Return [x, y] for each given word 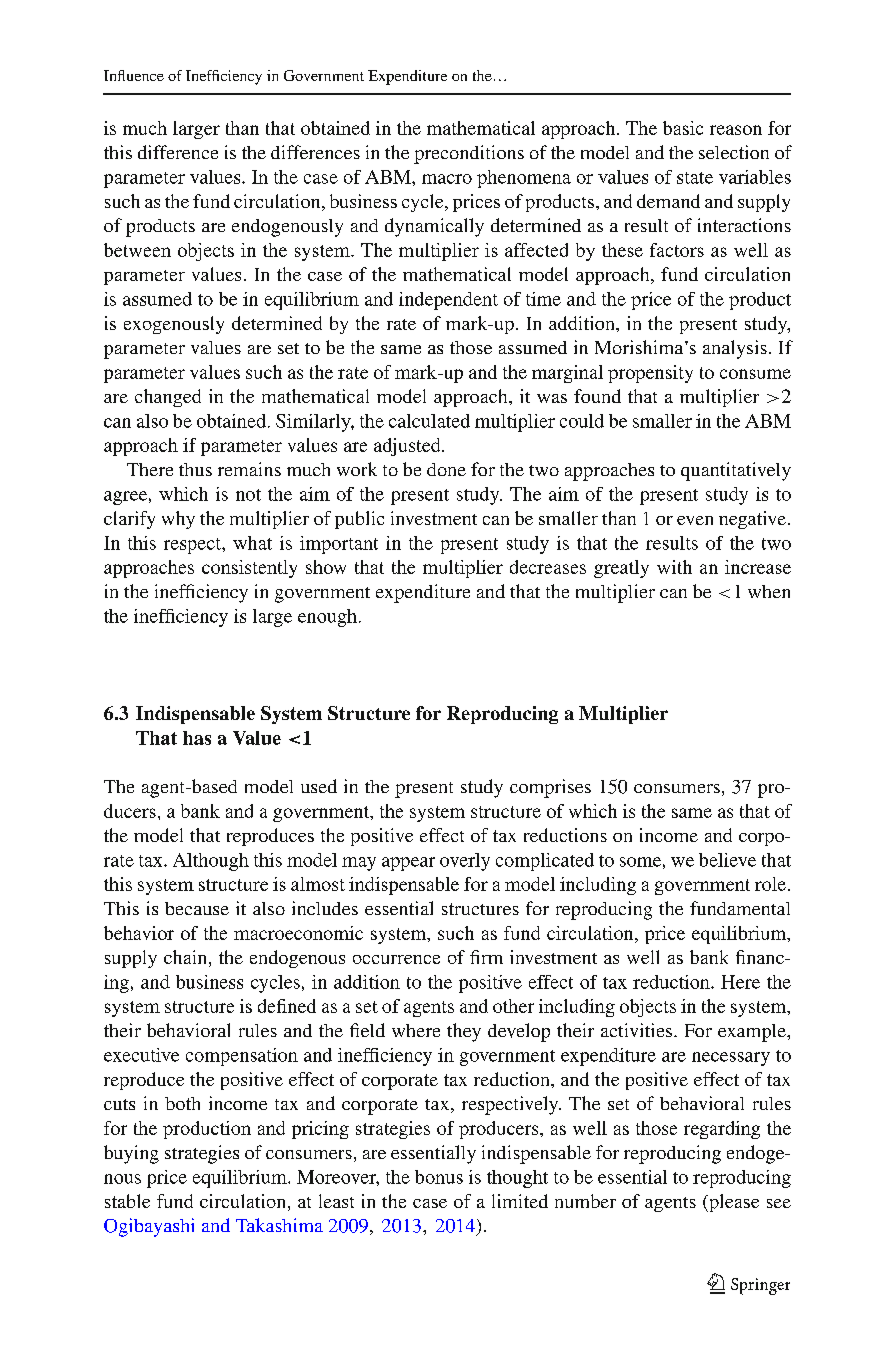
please [733, 1203]
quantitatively [736, 471]
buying [131, 1154]
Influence [134, 75]
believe [727, 860]
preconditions [469, 154]
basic [683, 128]
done [446, 469]
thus [195, 469]
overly [465, 862]
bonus [439, 1177]
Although [211, 862]
